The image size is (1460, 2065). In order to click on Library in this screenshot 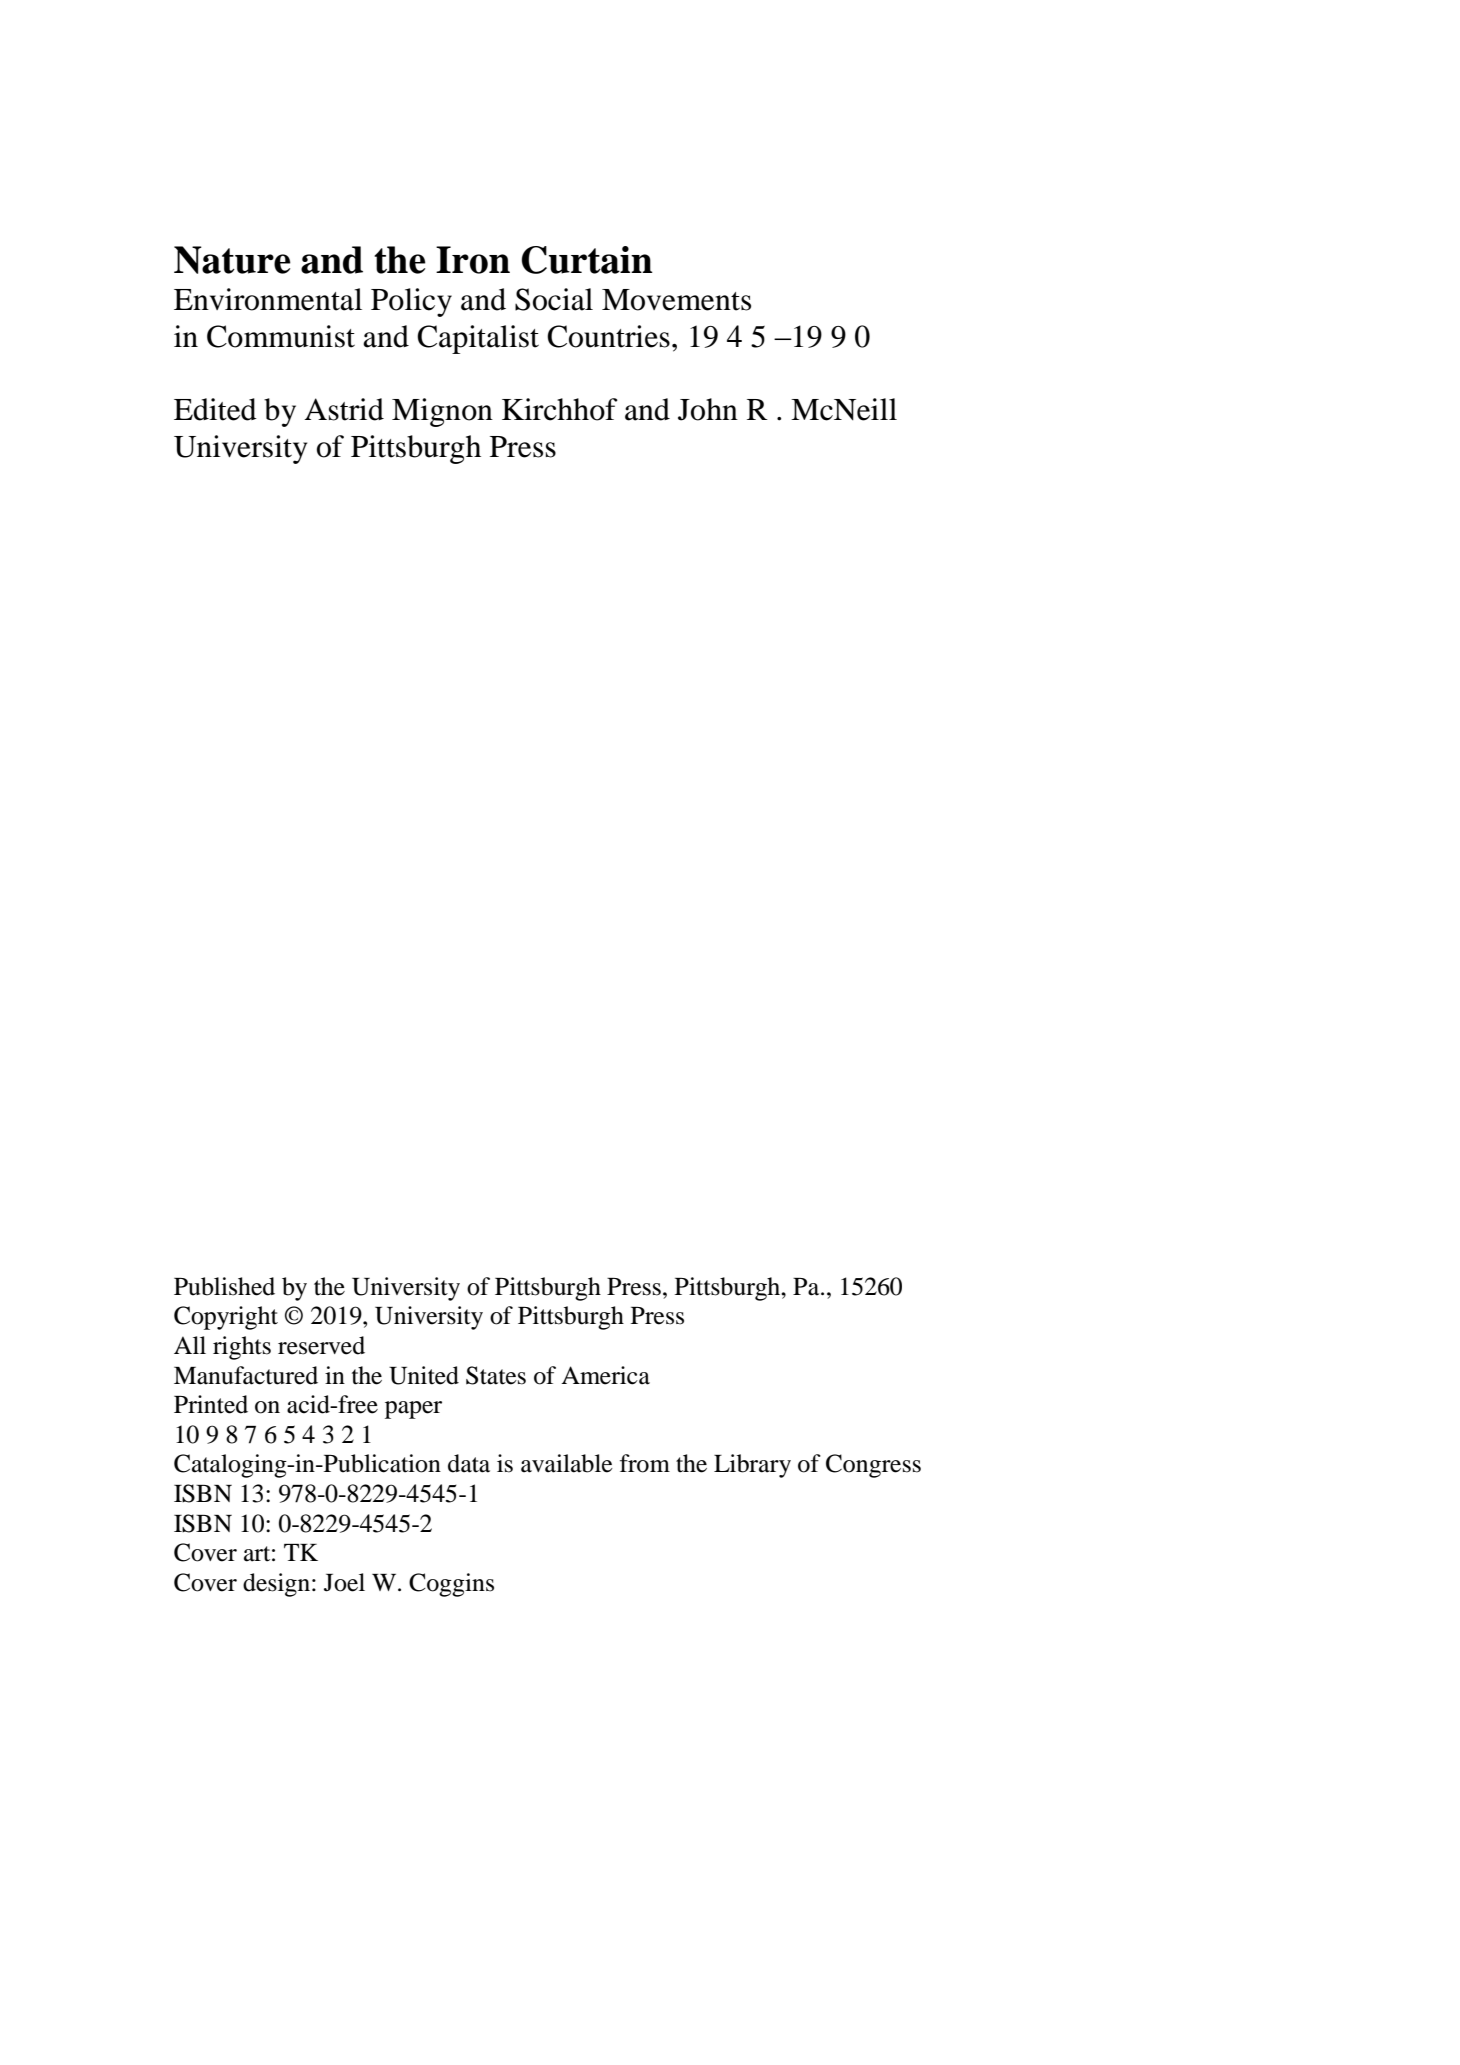, I will do `click(752, 1466)`.
